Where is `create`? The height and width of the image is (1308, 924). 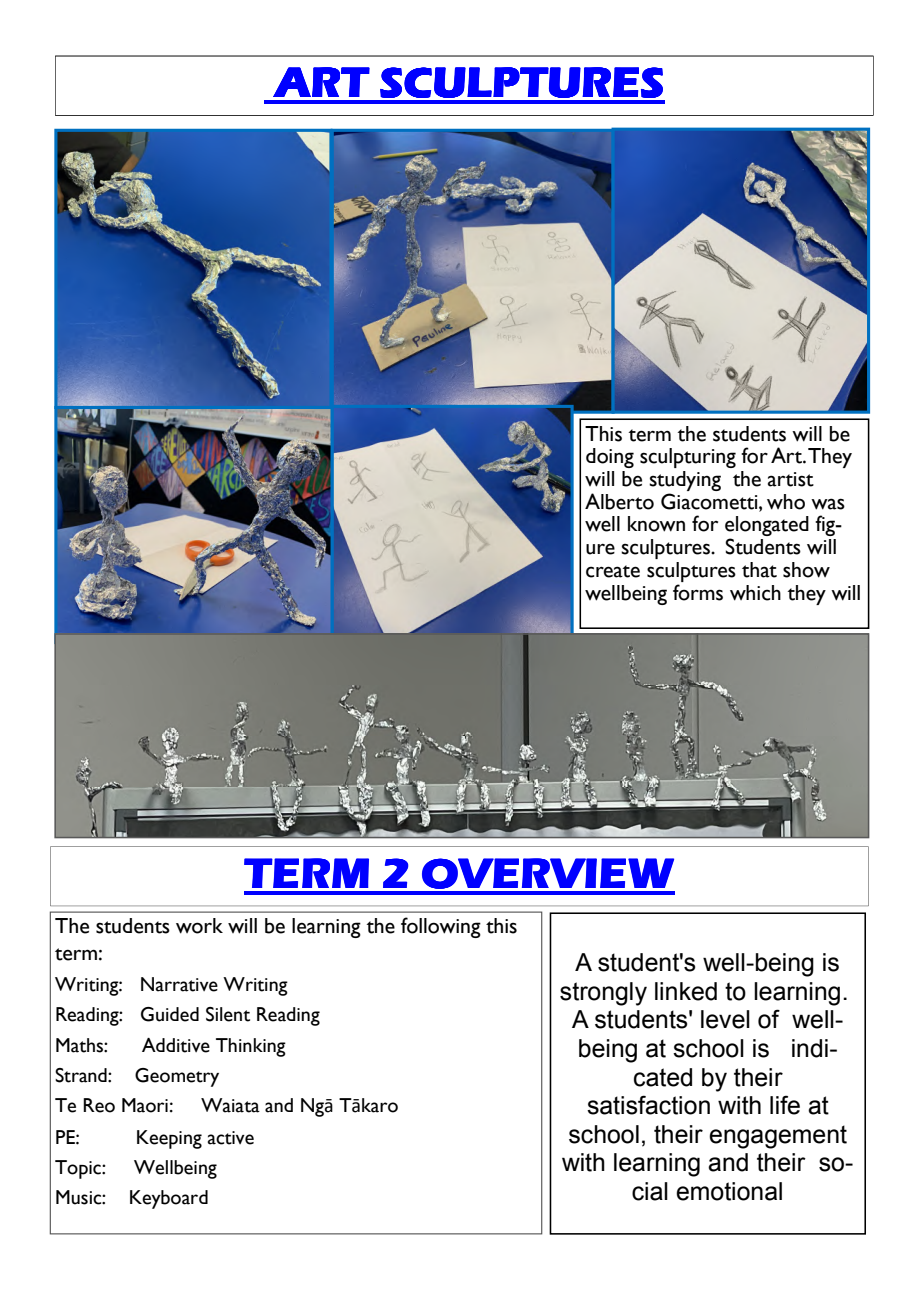
create is located at coordinates (613, 571).
